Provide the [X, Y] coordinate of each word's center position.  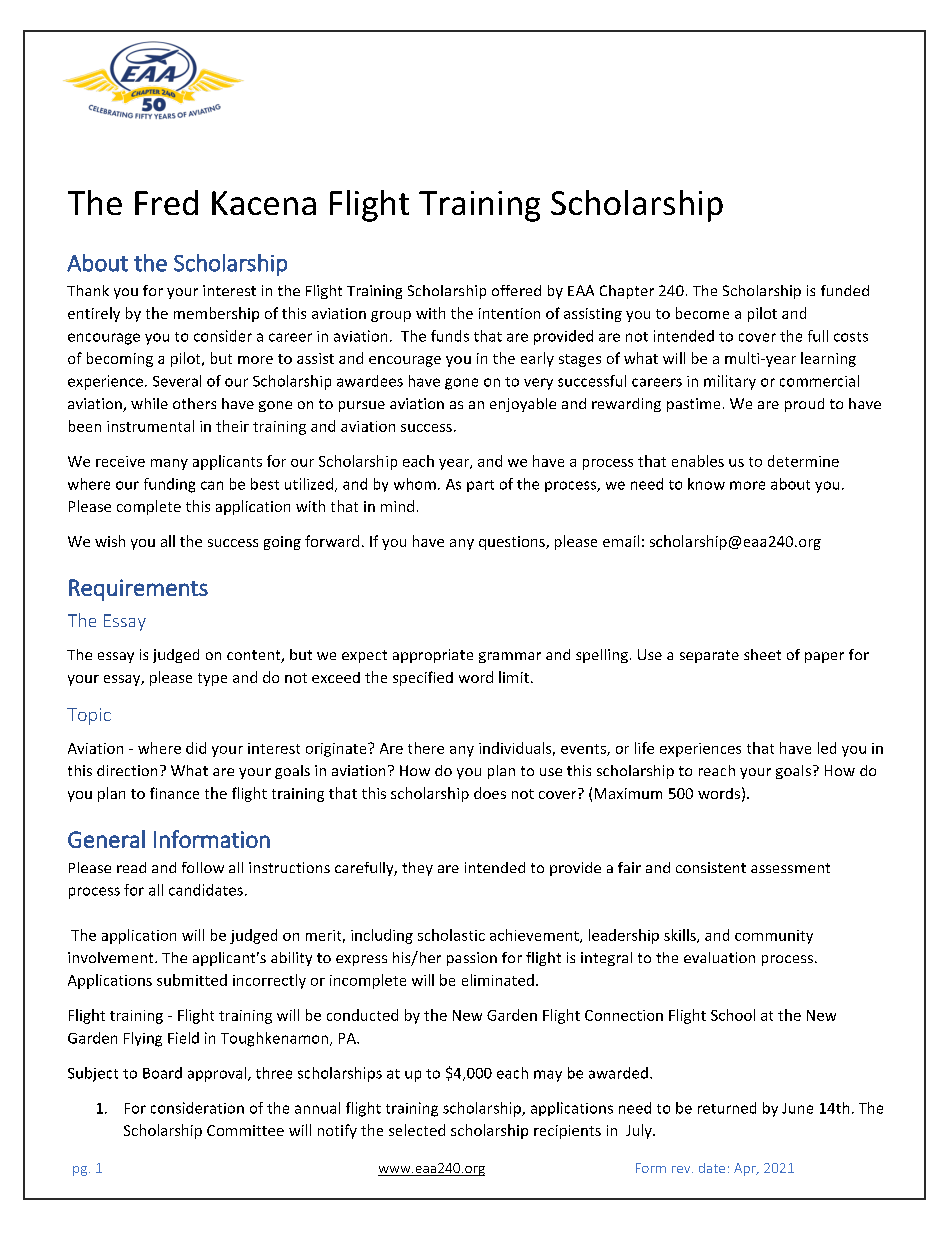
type [212, 679]
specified [423, 678]
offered [516, 290]
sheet [762, 654]
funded [845, 290]
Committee [245, 1130]
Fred [166, 202]
